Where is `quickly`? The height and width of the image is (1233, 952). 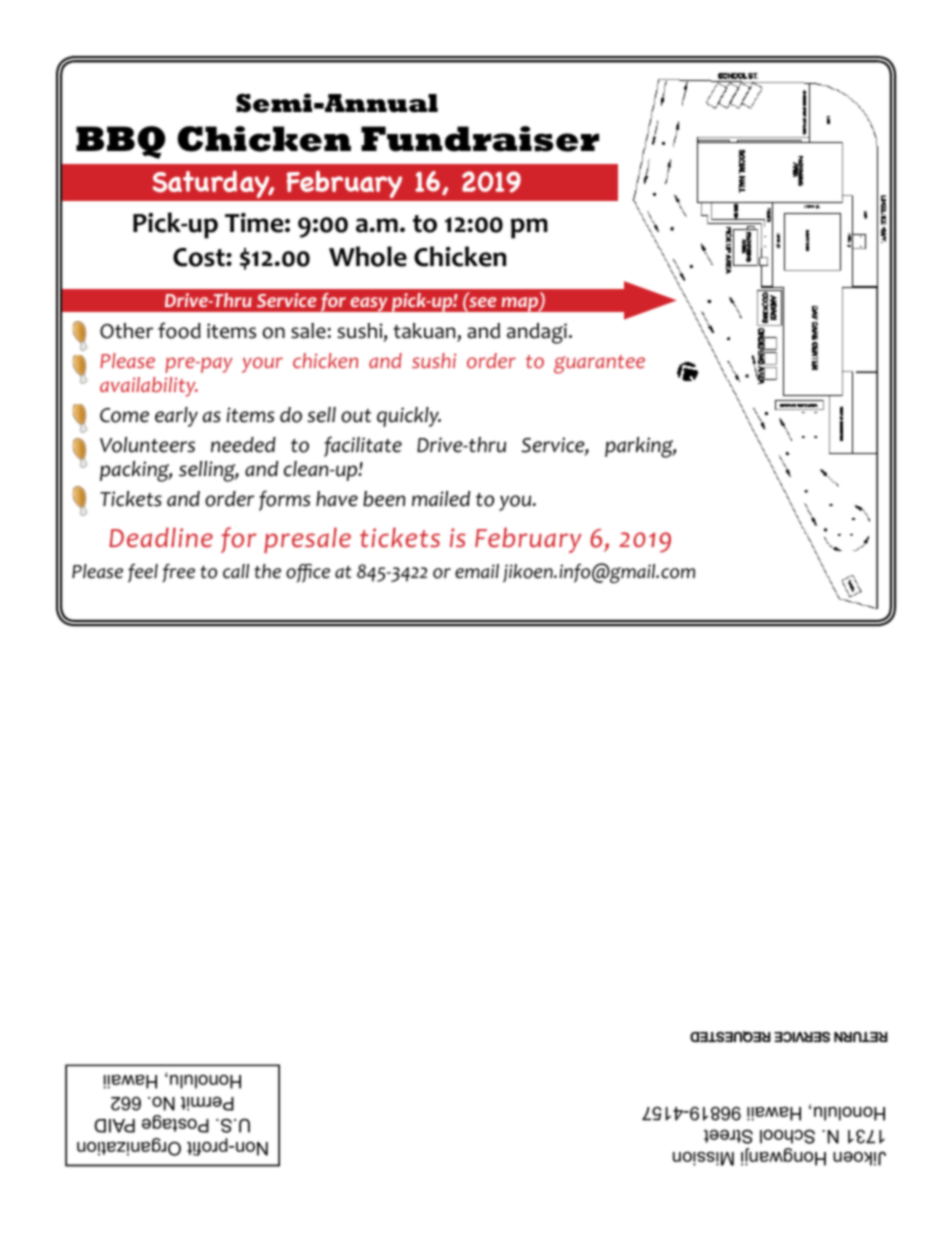
quickly is located at coordinates (409, 417).
